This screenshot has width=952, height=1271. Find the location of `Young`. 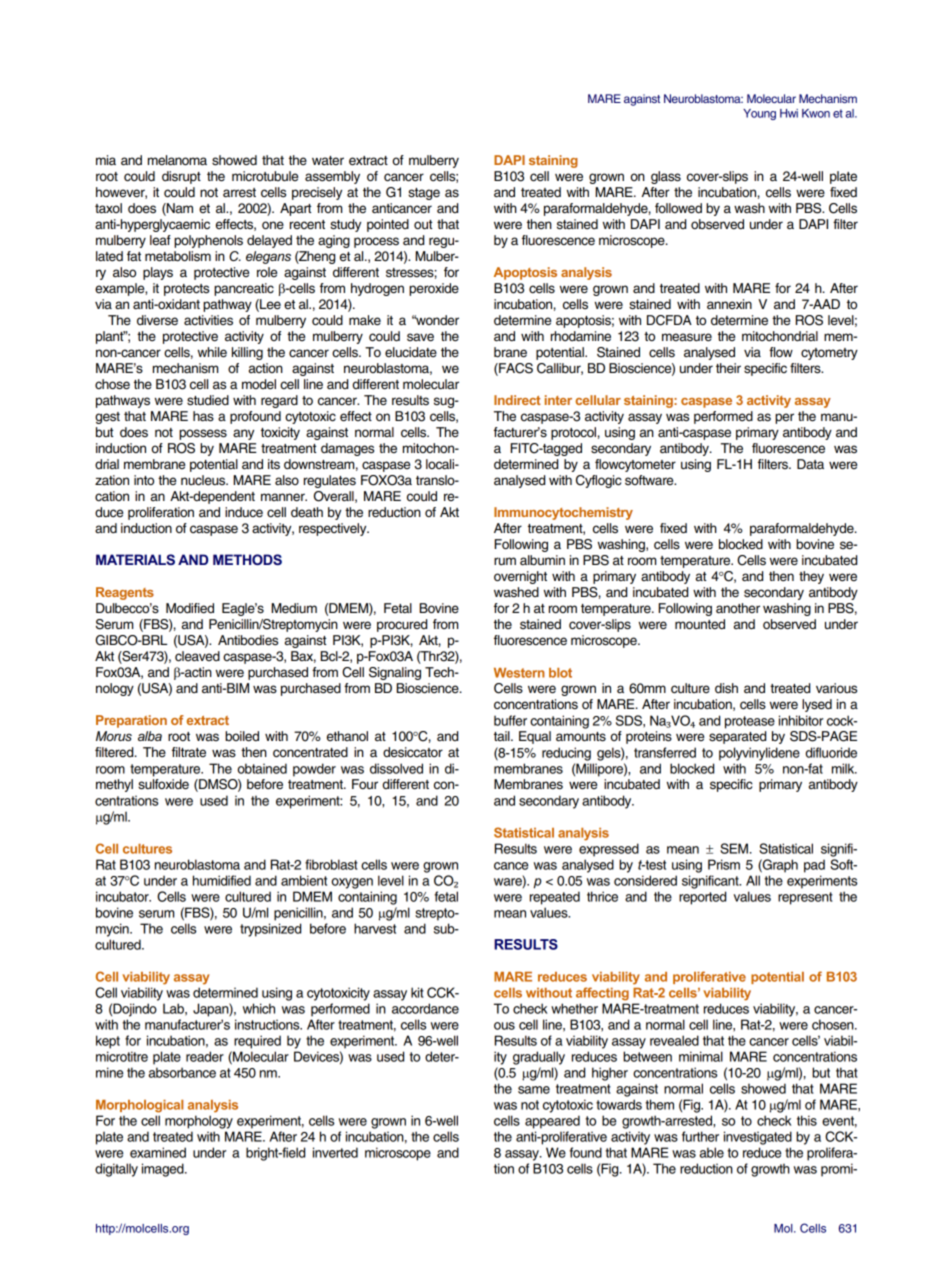

Young is located at coordinates (759, 114).
